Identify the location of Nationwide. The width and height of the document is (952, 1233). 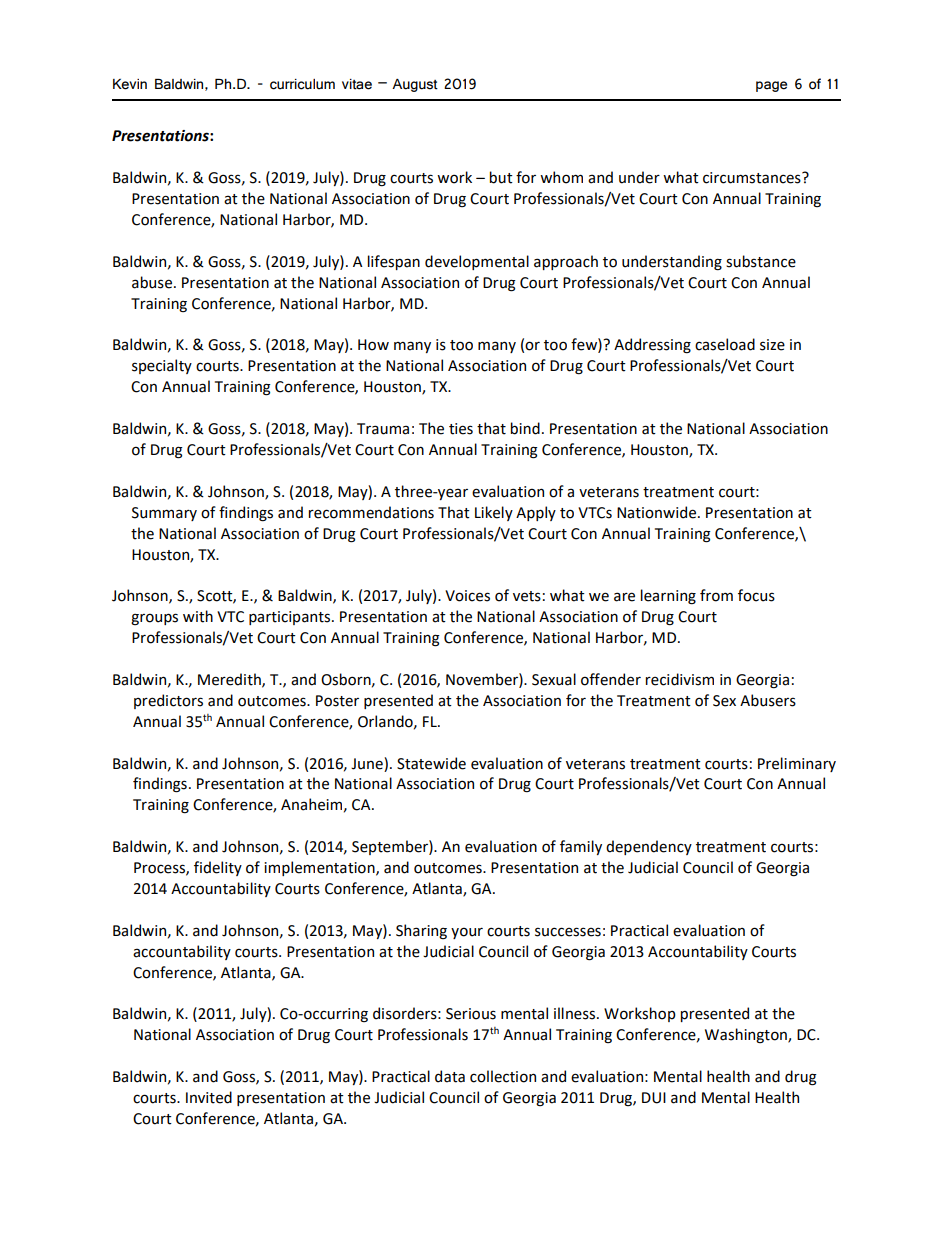
(656, 512).
